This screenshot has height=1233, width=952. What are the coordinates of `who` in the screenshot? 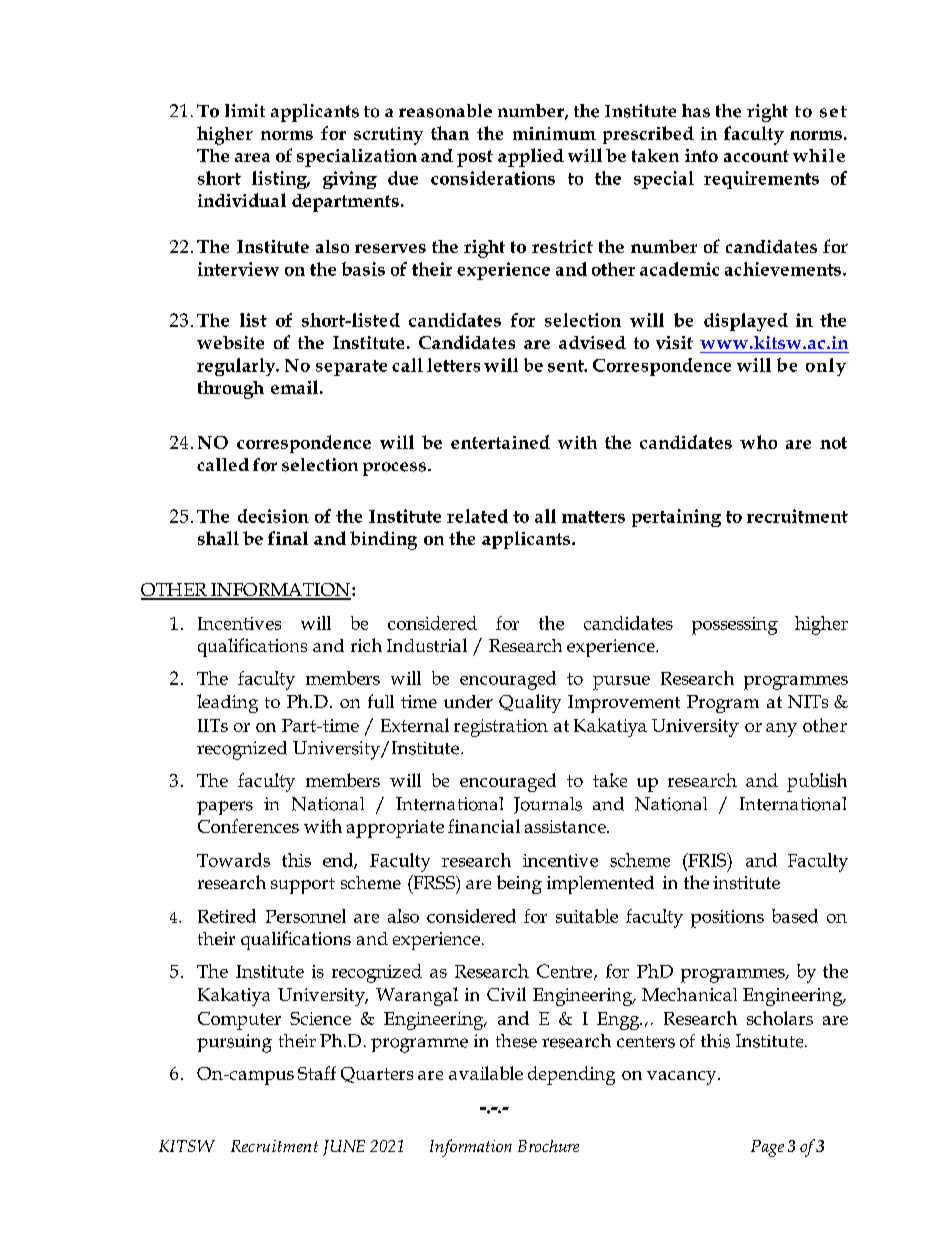 It's located at (758, 442).
